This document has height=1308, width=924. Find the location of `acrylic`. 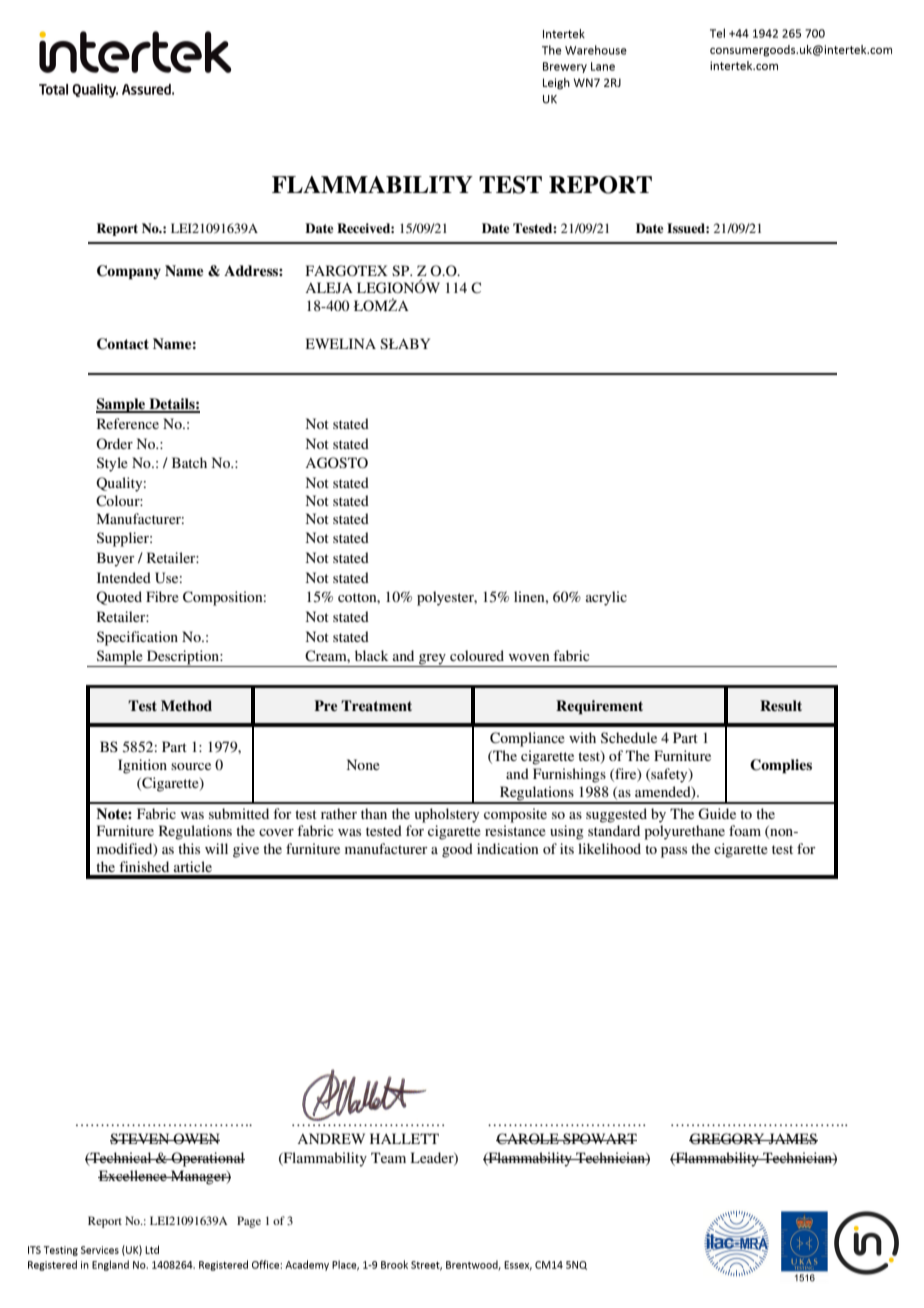

acrylic is located at coordinates (606, 598).
